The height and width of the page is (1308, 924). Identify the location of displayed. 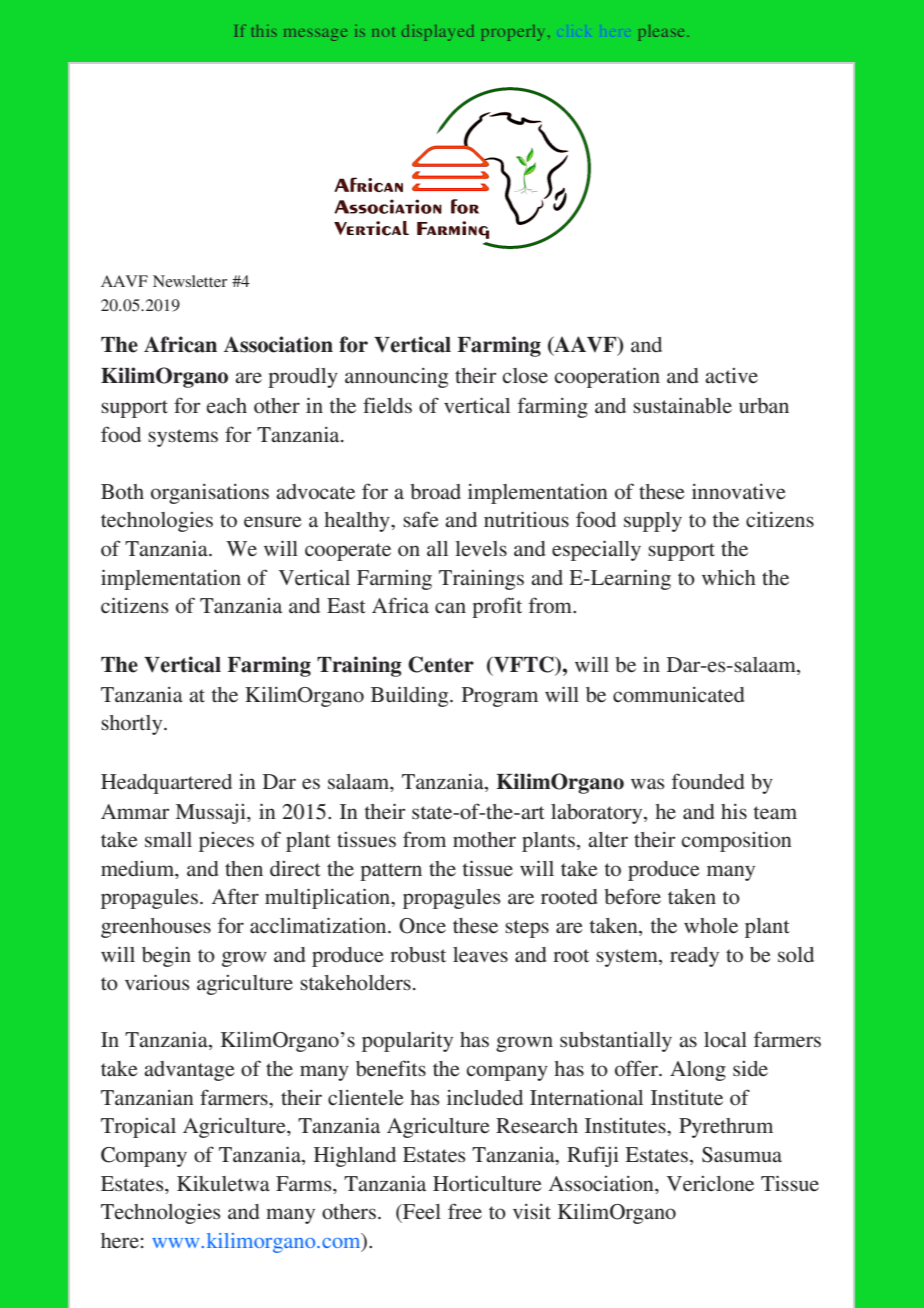
(437, 33).
